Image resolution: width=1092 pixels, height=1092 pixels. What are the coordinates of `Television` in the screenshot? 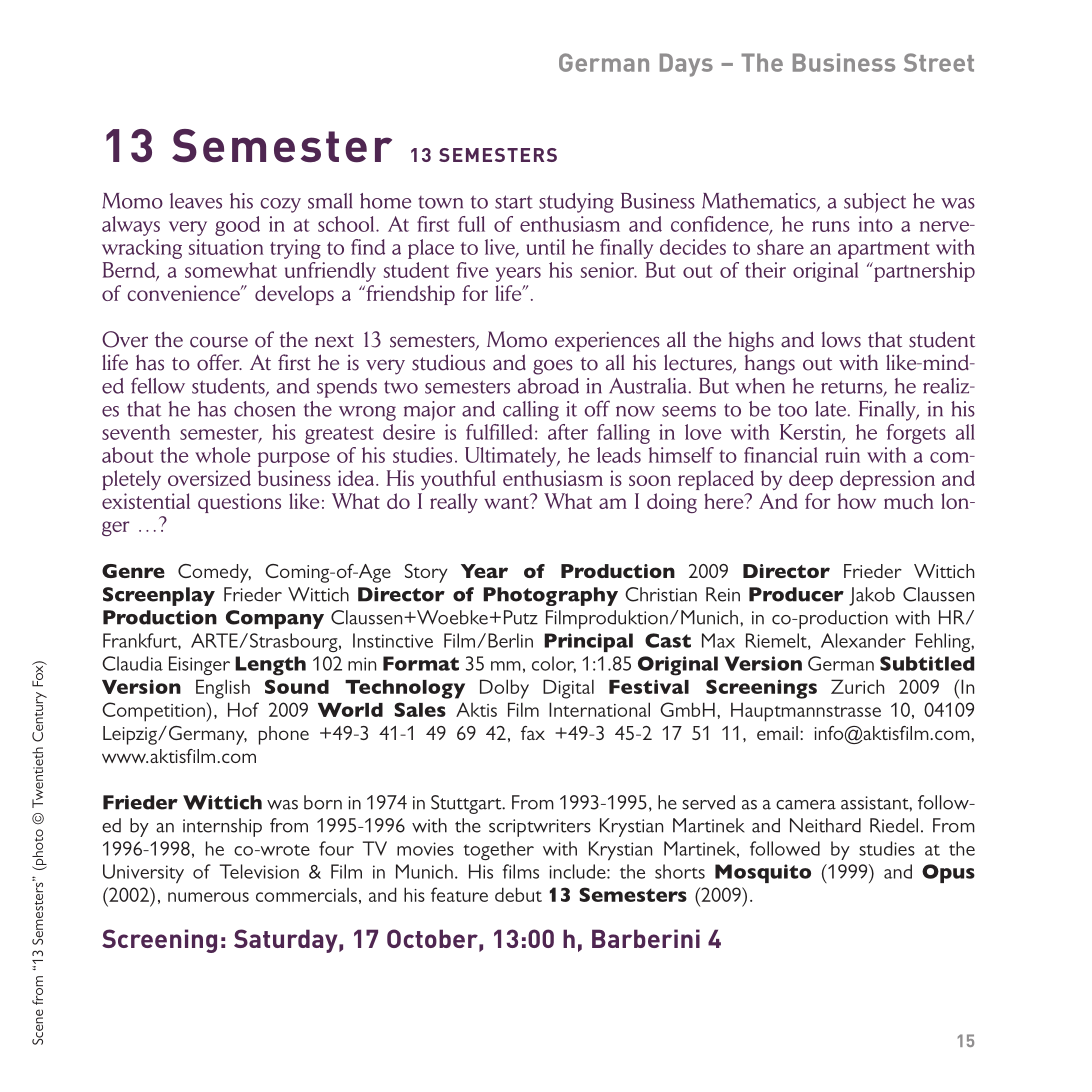 It's located at (259, 871).
